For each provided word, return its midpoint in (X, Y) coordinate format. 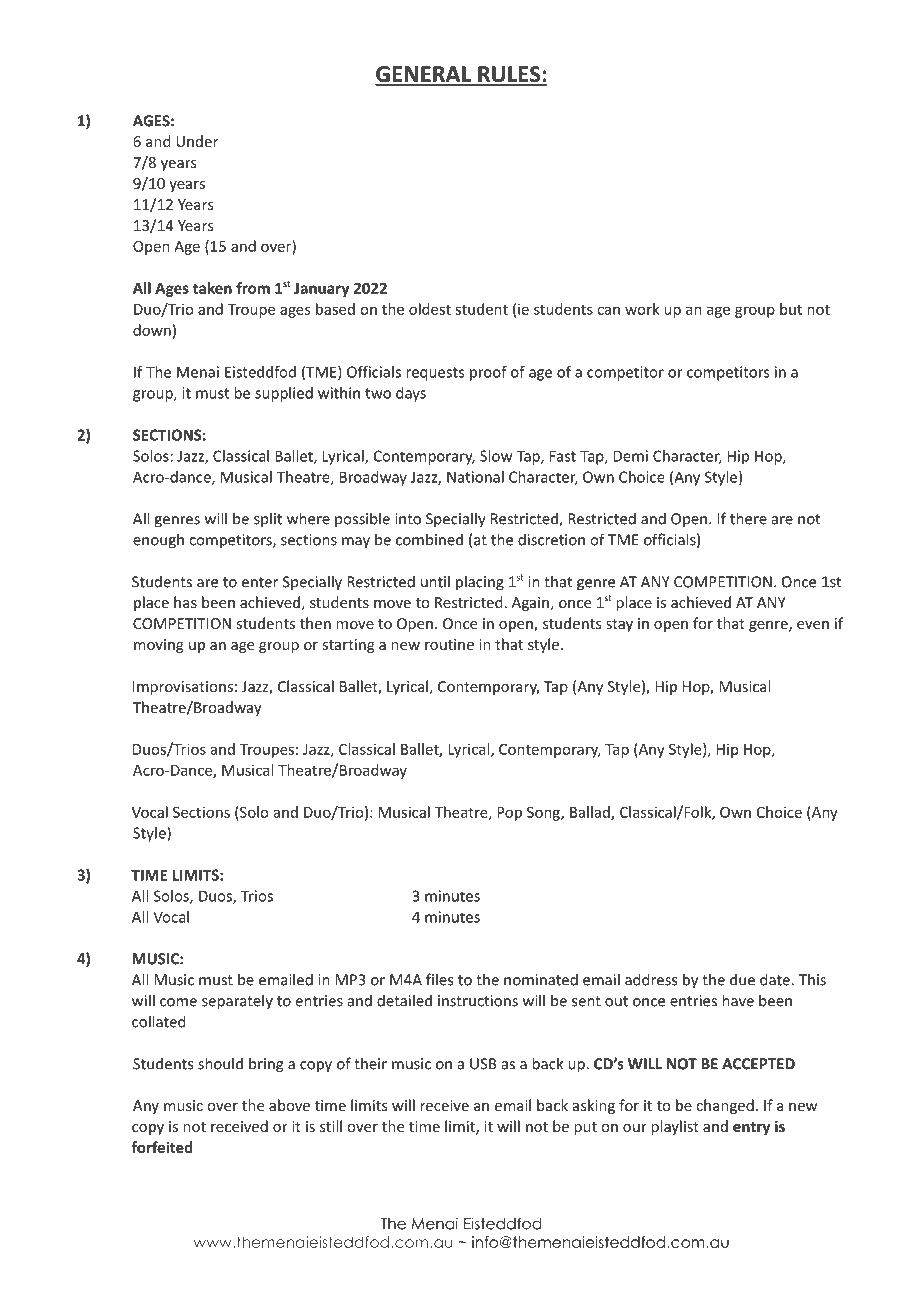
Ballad (591, 813)
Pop (509, 814)
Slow (496, 456)
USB (483, 1064)
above (289, 1105)
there (748, 518)
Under (197, 141)
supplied (284, 394)
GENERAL (424, 75)
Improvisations (183, 688)
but (791, 309)
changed (725, 1106)
